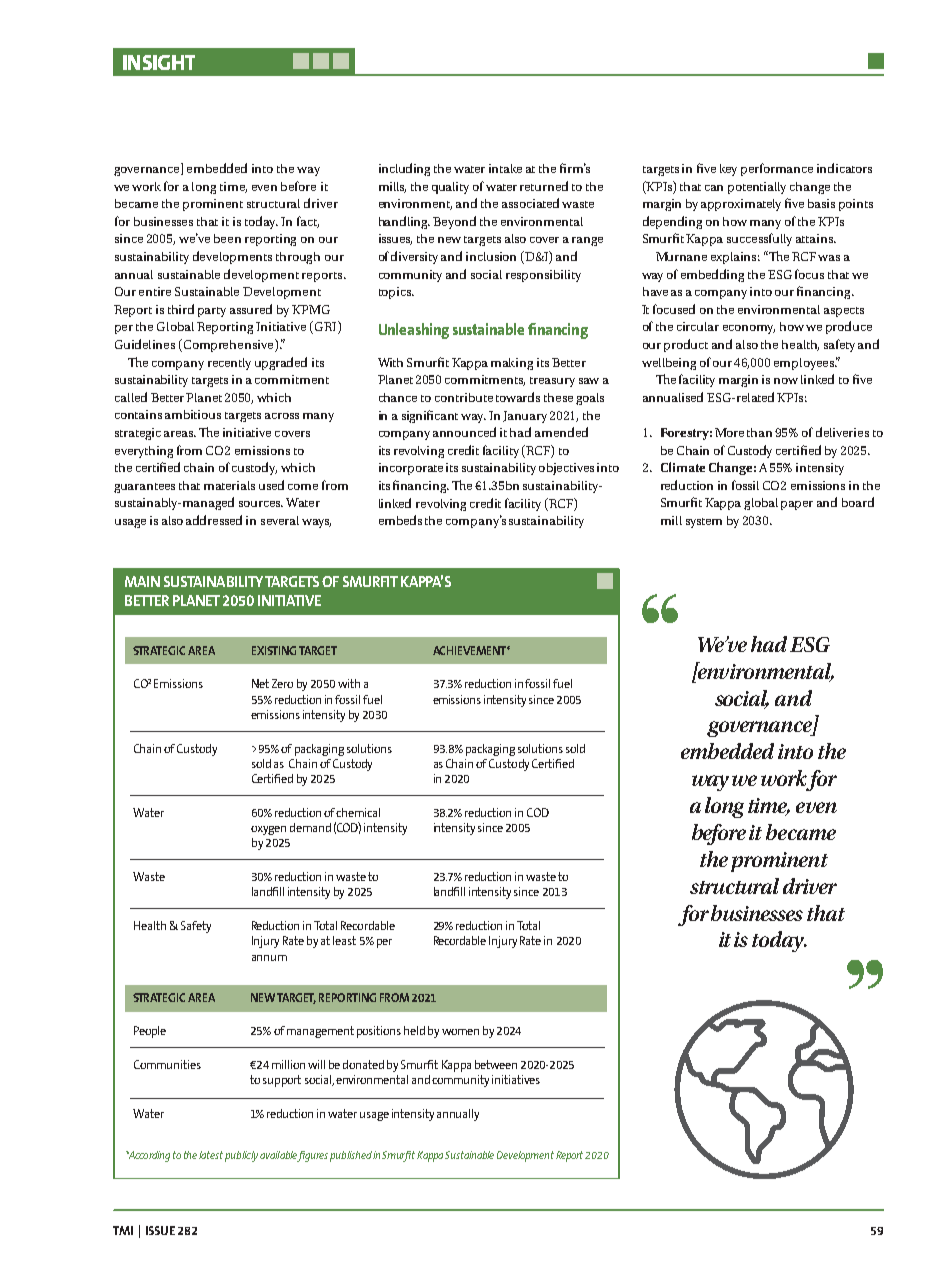  Describe the element at coordinates (505, 168) in the document. I see `intake` at that location.
